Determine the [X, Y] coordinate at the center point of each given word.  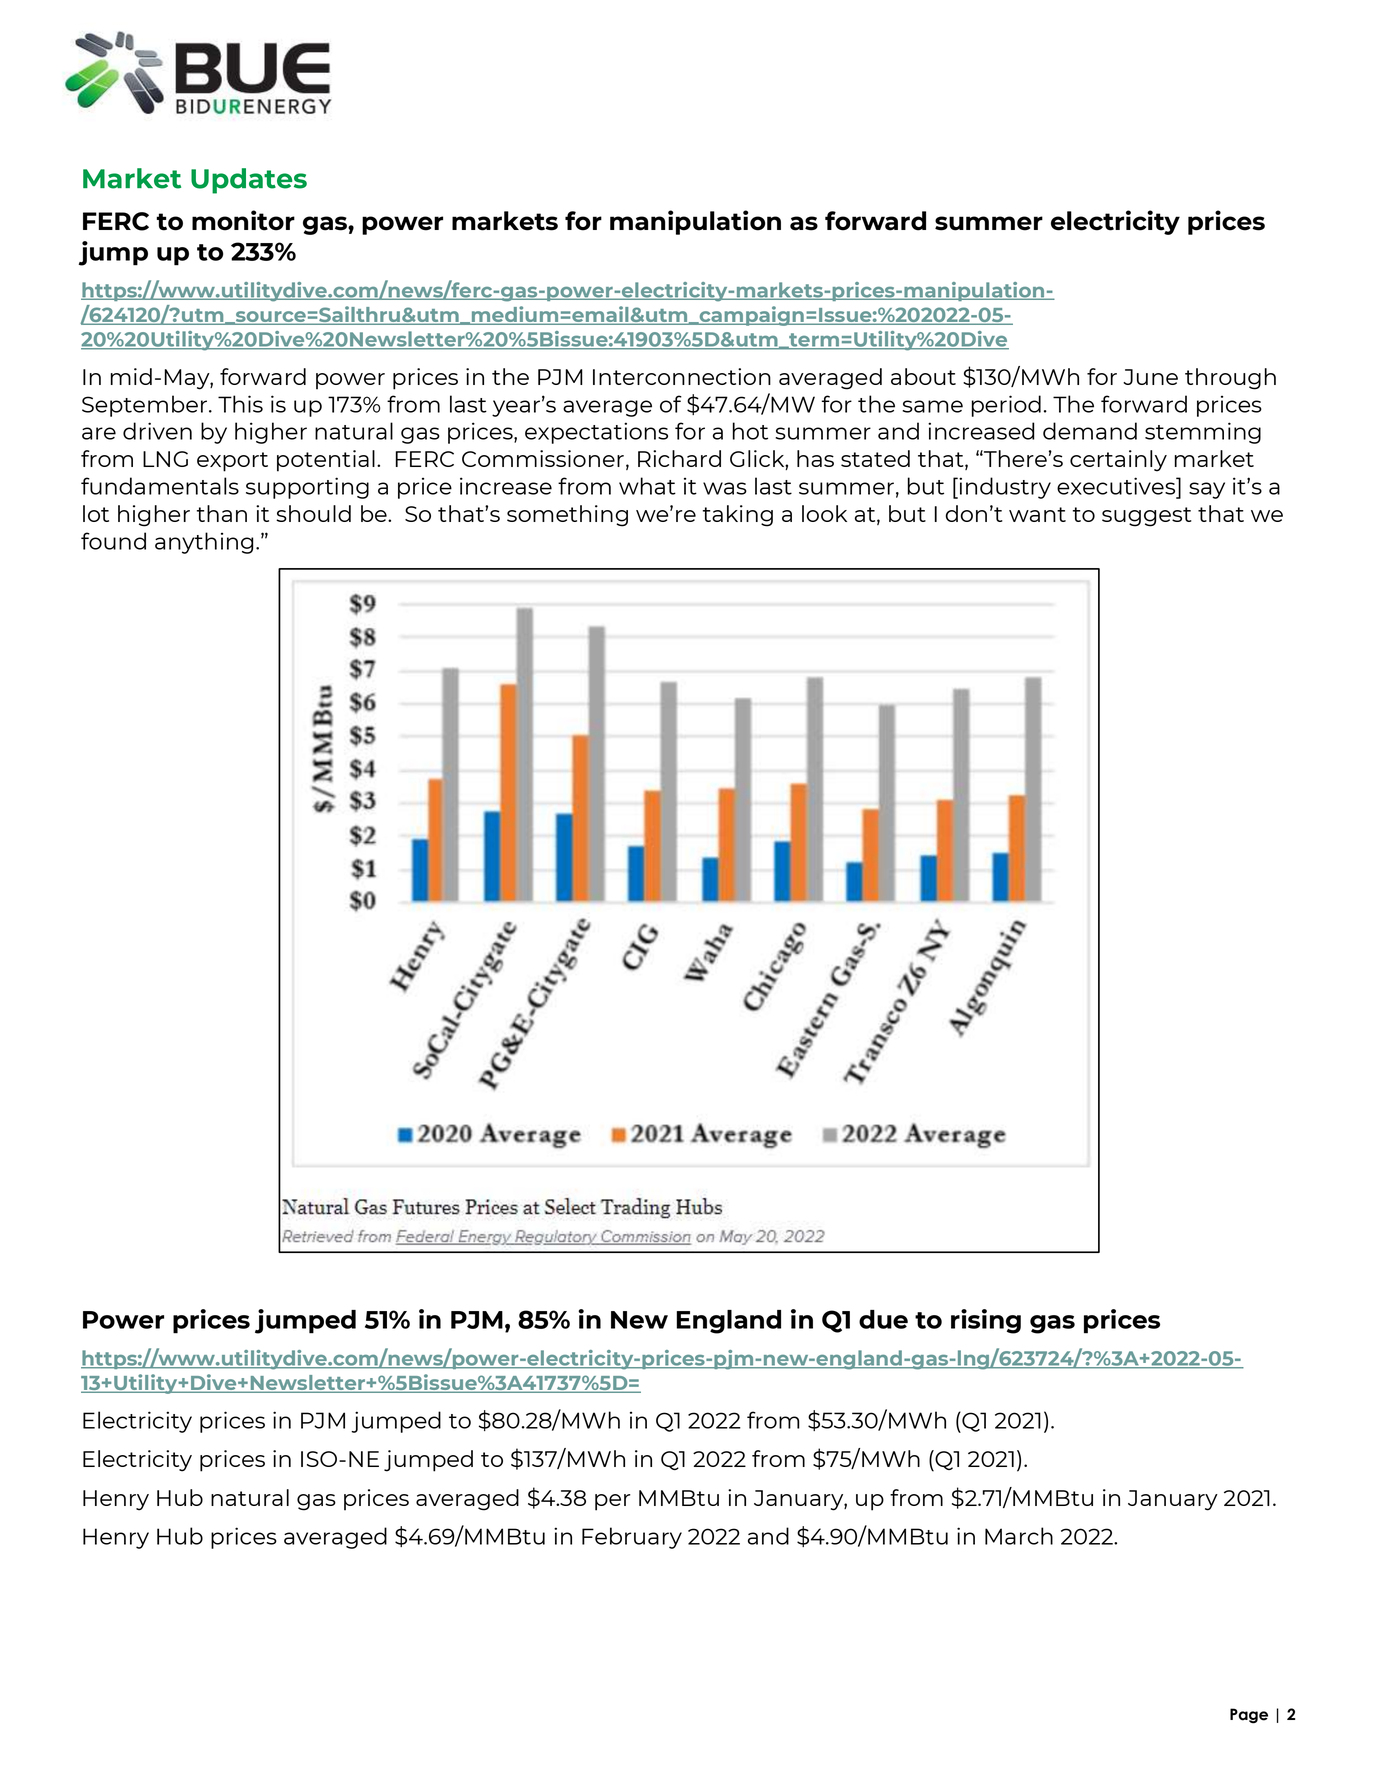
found [113, 541]
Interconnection [682, 376]
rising [986, 1321]
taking [738, 516]
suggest [1147, 517]
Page [1249, 1716]
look [824, 513]
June [1150, 377]
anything [204, 543]
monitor [243, 220]
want [1037, 514]
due [883, 1319]
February [632, 1538]
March [1019, 1536]
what [647, 486]
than [222, 513]
